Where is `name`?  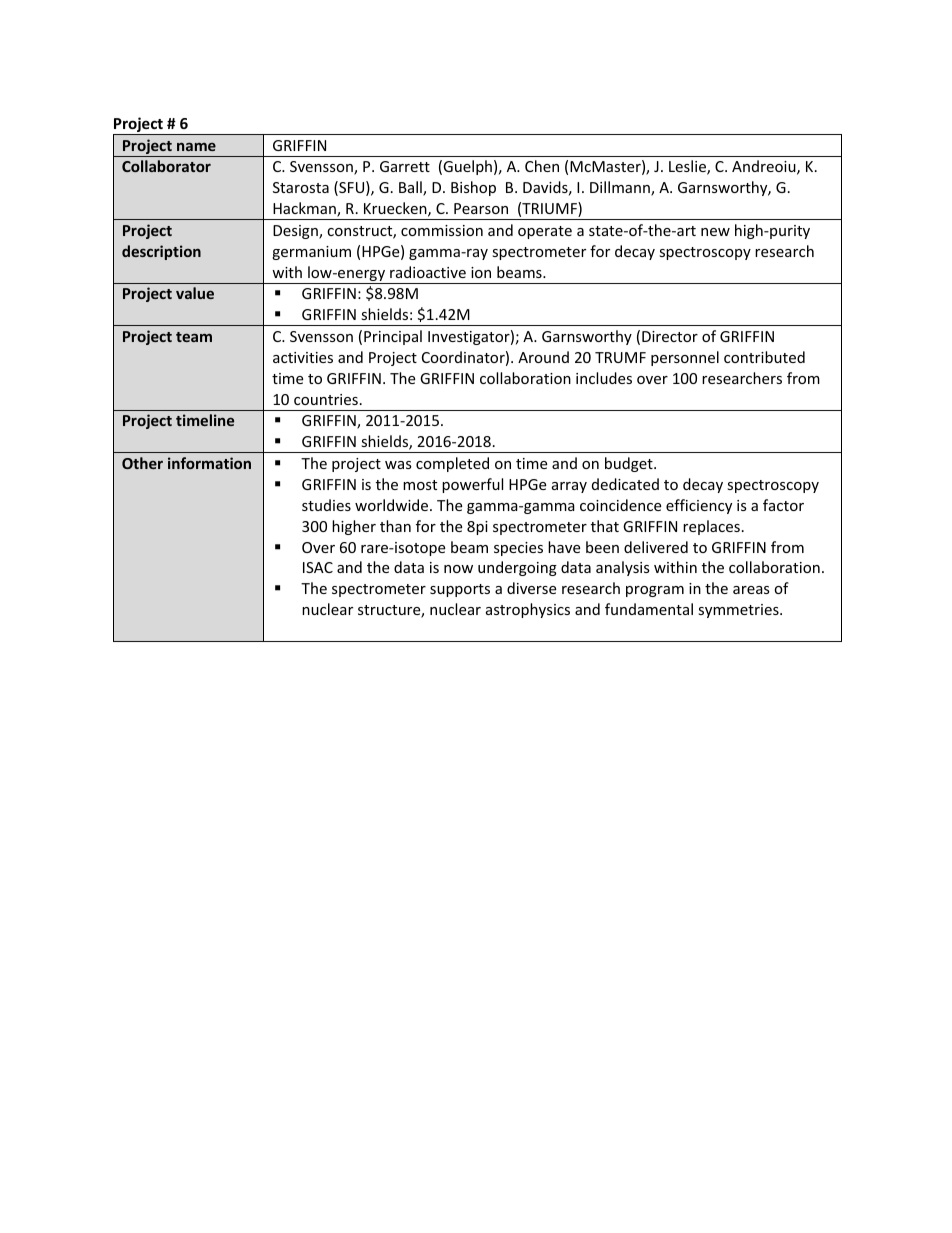 name is located at coordinates (196, 146).
